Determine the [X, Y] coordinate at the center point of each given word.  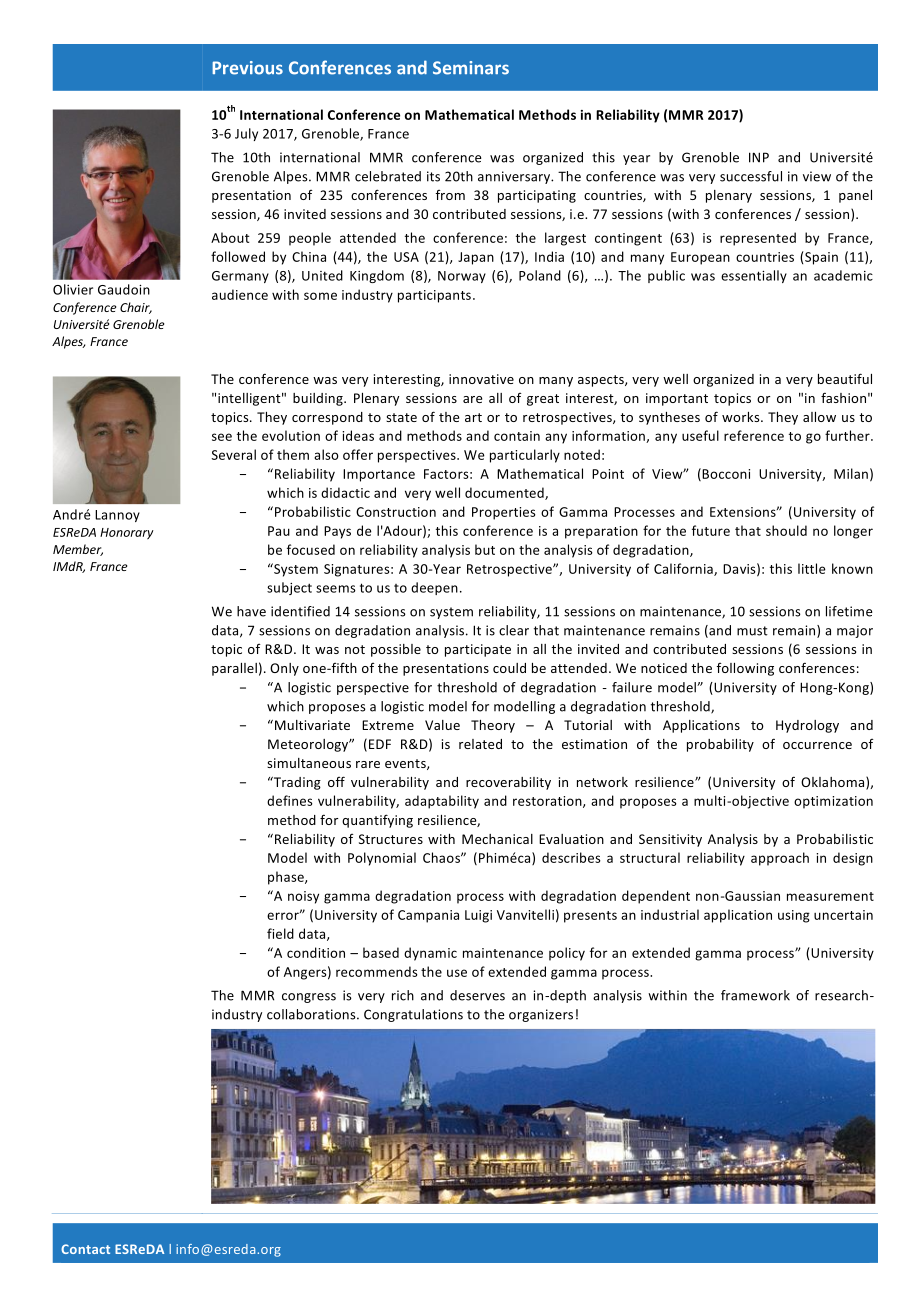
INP [759, 157]
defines [290, 800]
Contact [85, 1249]
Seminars [471, 68]
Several [233, 454]
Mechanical [497, 839]
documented [505, 493]
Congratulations [413, 1015]
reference [754, 435]
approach [780, 859]
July [246, 134]
